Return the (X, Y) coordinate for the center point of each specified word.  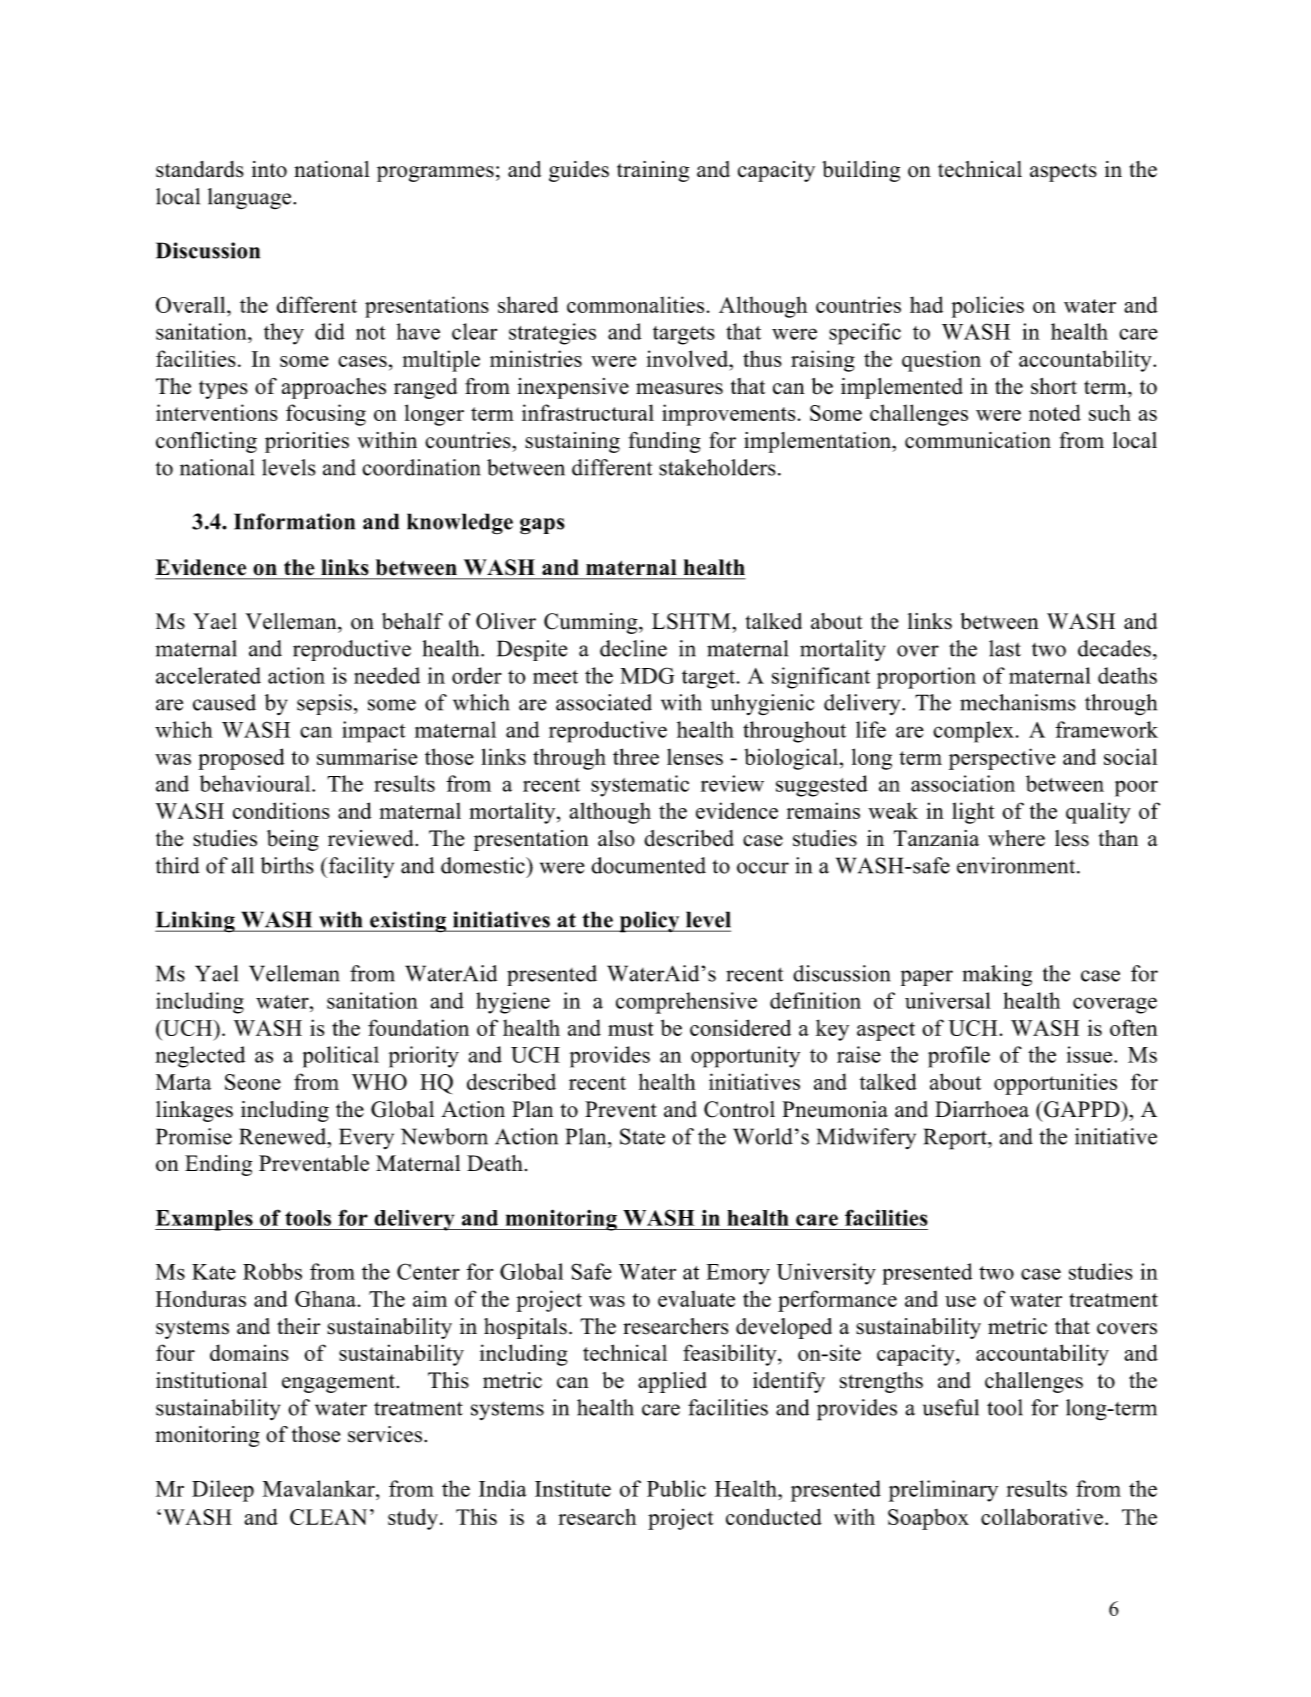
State (642, 1136)
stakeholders (717, 467)
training (653, 171)
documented (648, 865)
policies (988, 307)
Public (676, 1488)
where (1016, 838)
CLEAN (328, 1517)
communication (978, 440)
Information (294, 521)
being (293, 840)
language (251, 198)
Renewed (284, 1136)
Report (956, 1139)
